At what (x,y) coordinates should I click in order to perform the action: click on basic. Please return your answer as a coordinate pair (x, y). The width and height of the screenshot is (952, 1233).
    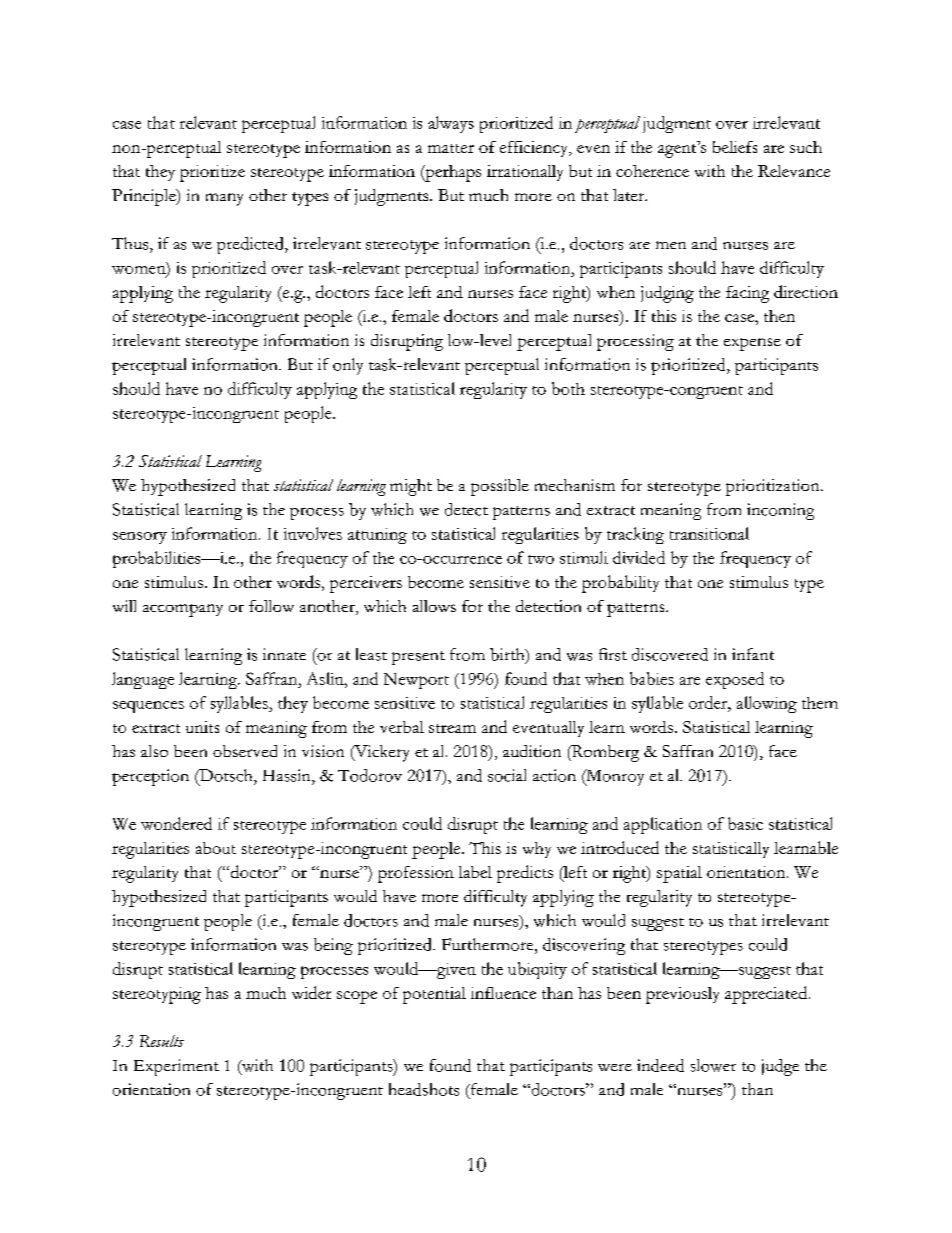
    Looking at the image, I should click on (745, 823).
